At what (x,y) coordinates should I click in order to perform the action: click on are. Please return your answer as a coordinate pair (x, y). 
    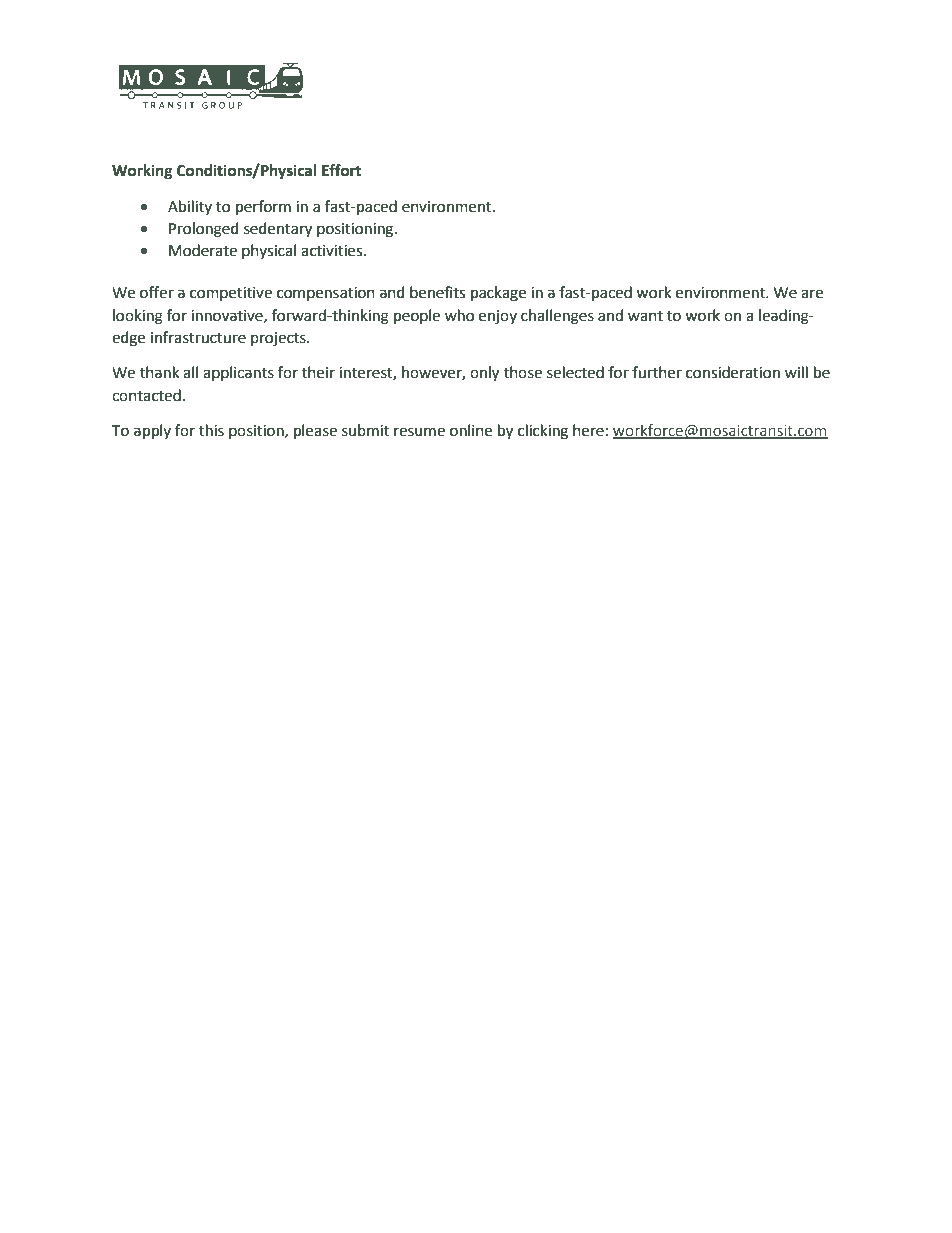
    Looking at the image, I should click on (812, 294).
